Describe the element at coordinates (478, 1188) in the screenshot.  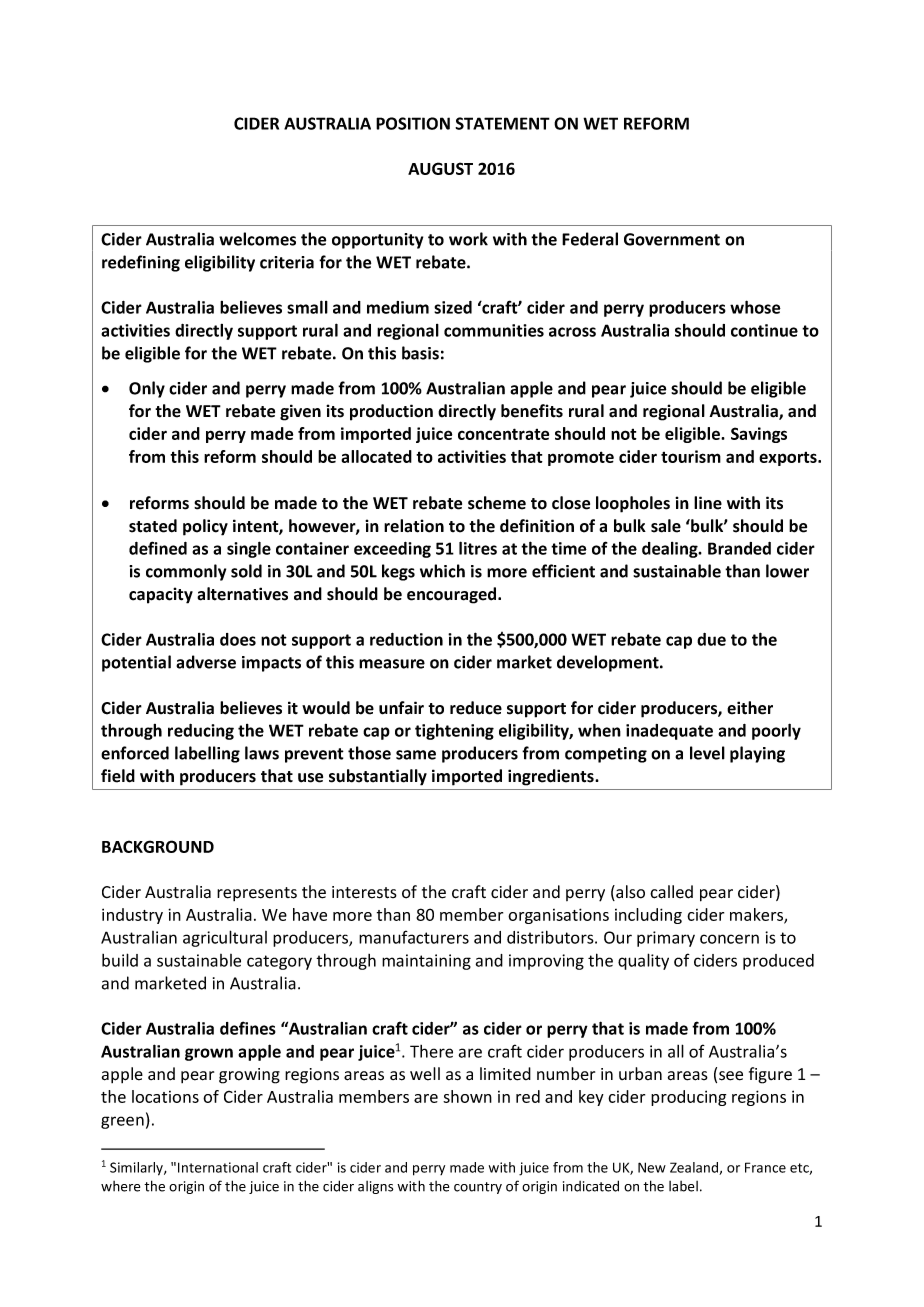
I see `country` at that location.
